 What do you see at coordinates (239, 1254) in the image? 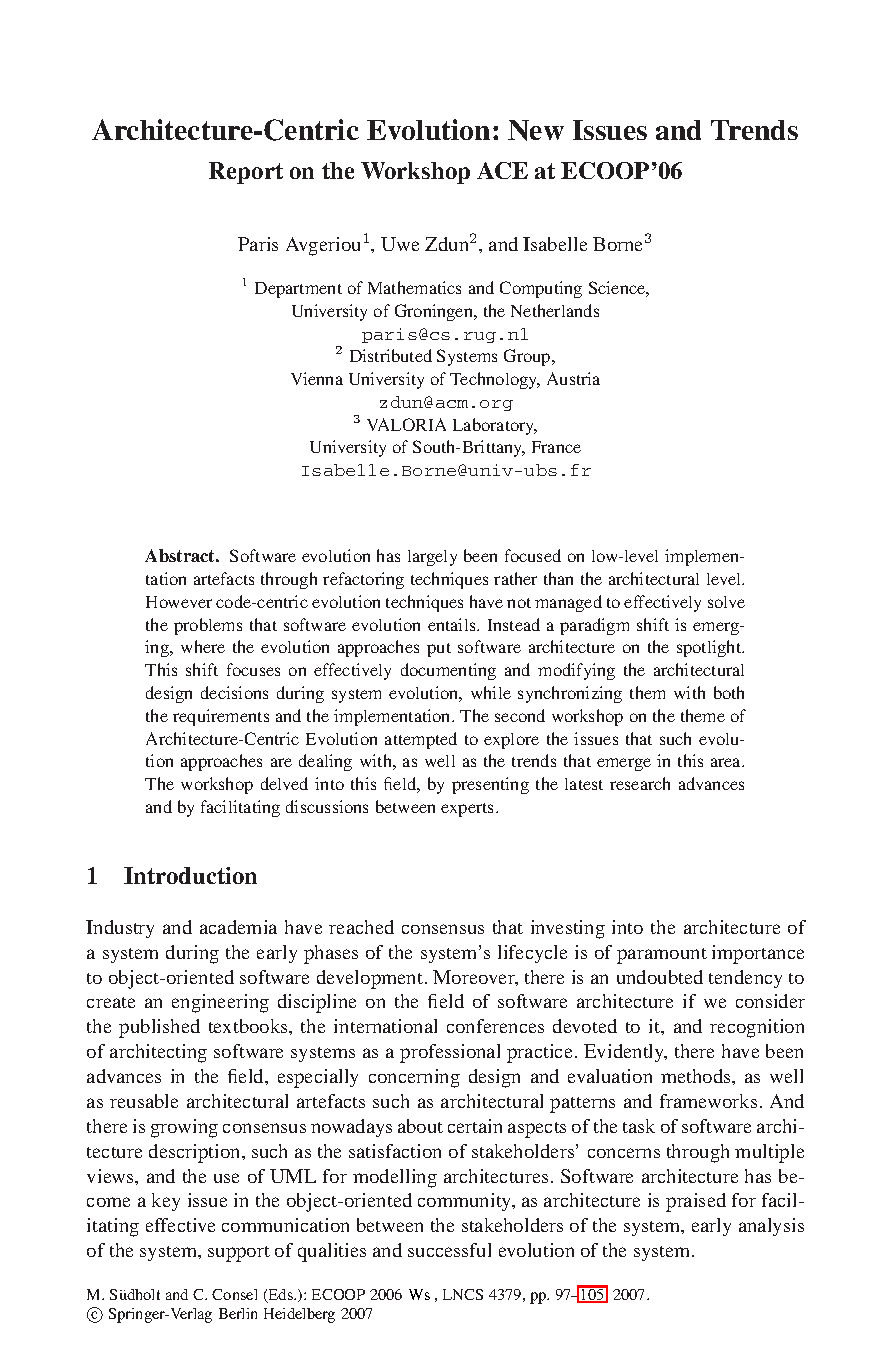
I see `support` at bounding box center [239, 1254].
